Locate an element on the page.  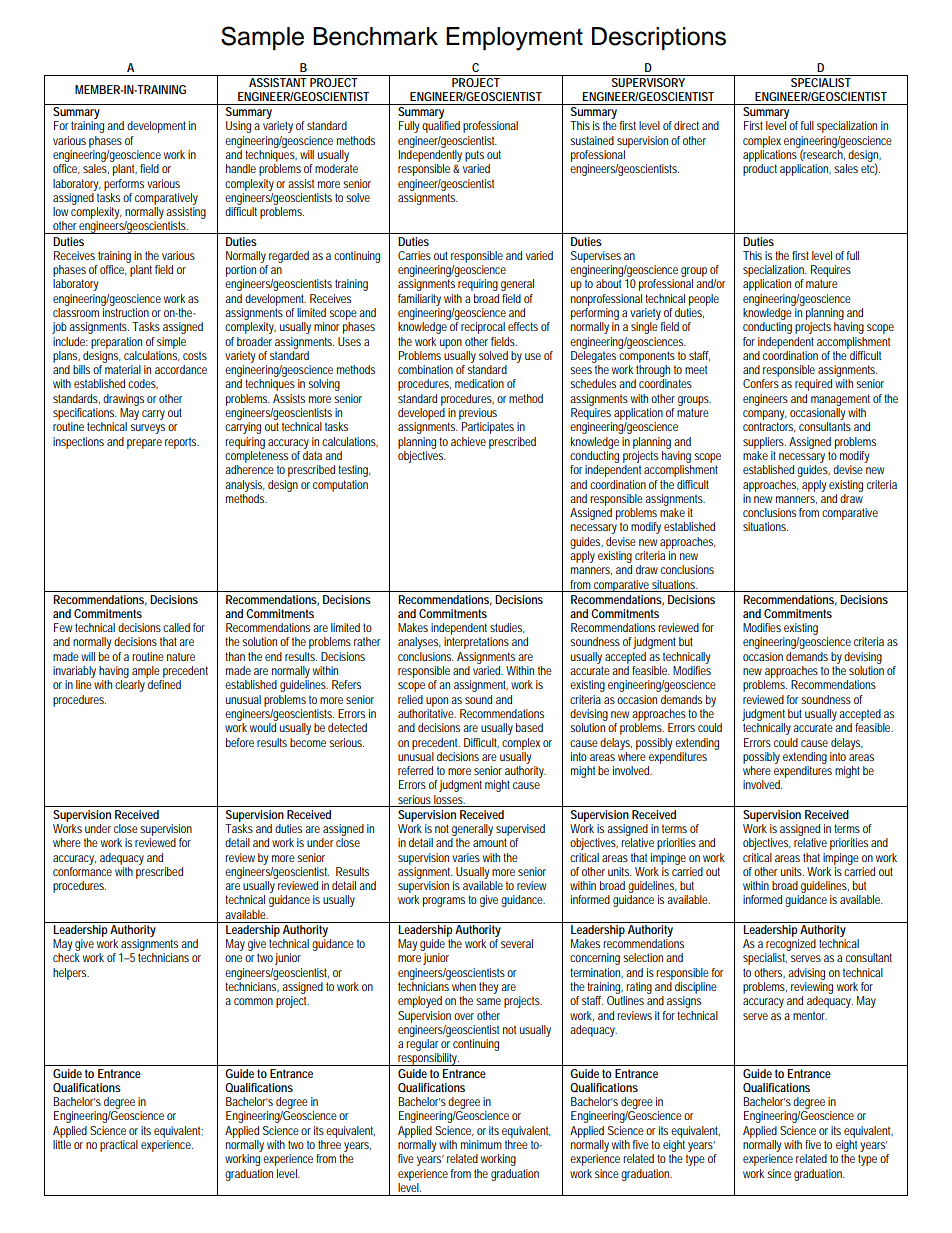
practical is located at coordinates (119, 1146).
